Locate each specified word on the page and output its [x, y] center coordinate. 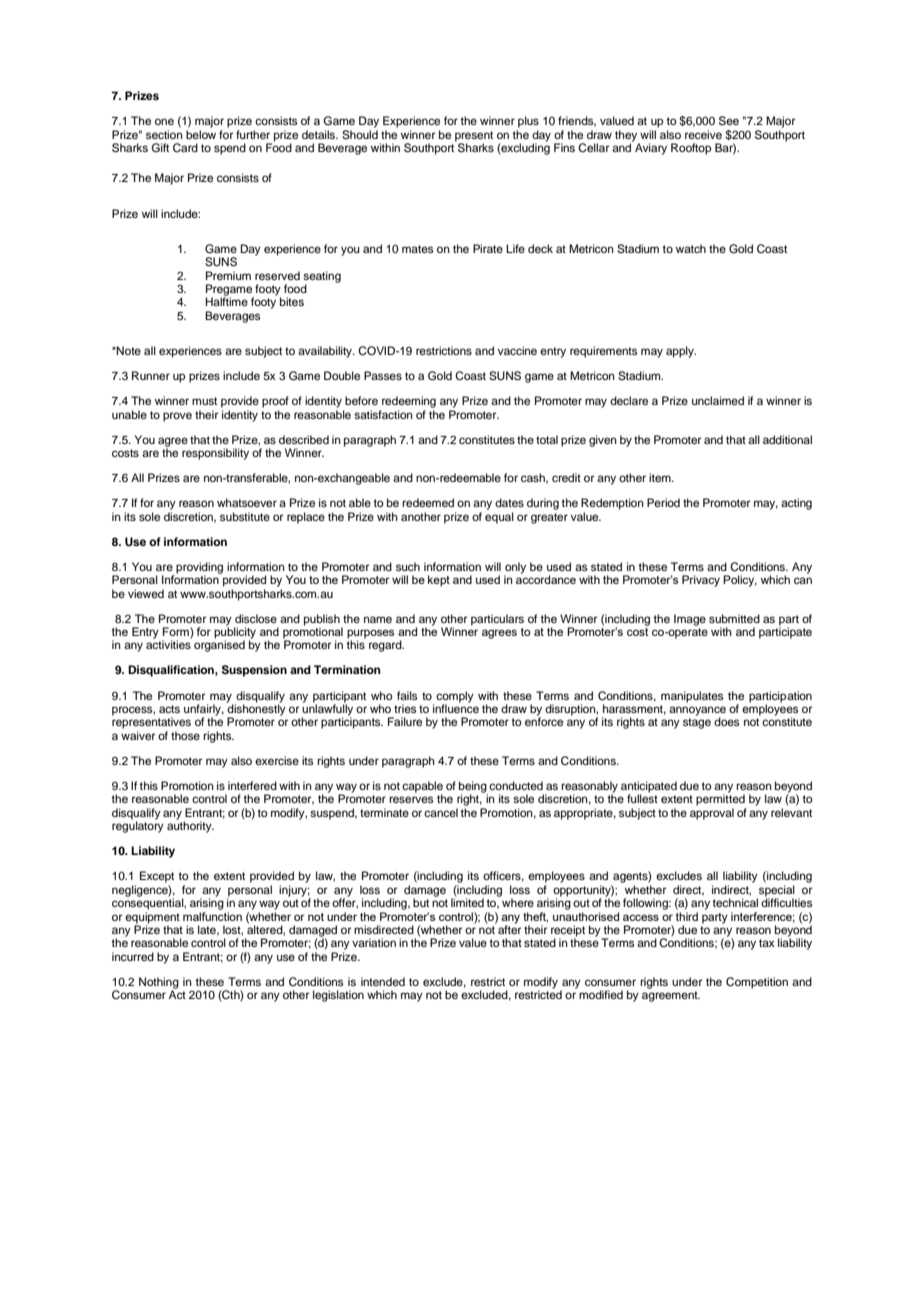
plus [528, 122]
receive [703, 134]
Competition [757, 983]
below [201, 134]
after [509, 928]
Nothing [159, 984]
